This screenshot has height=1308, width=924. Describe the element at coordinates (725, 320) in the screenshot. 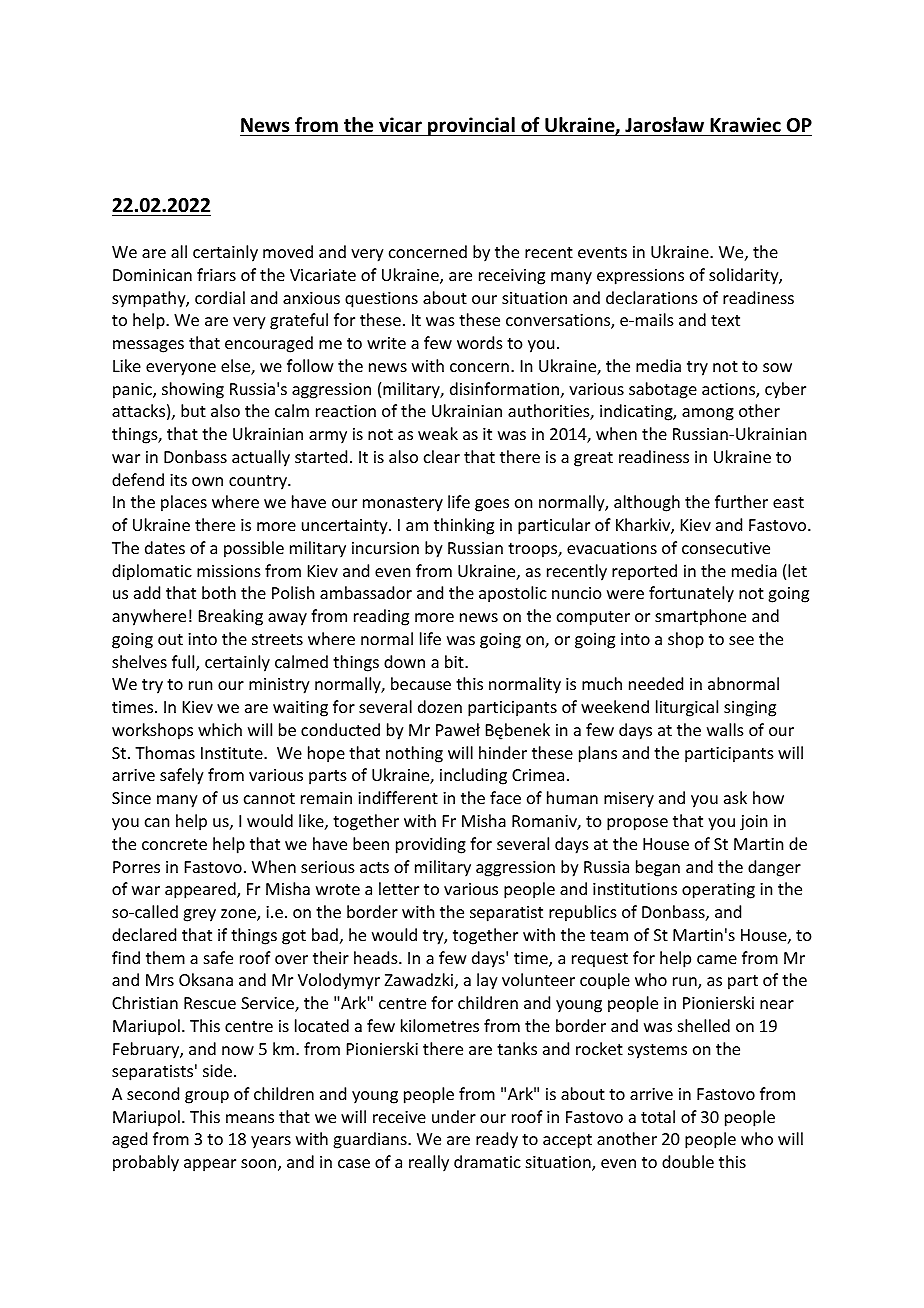

I see `text` at that location.
